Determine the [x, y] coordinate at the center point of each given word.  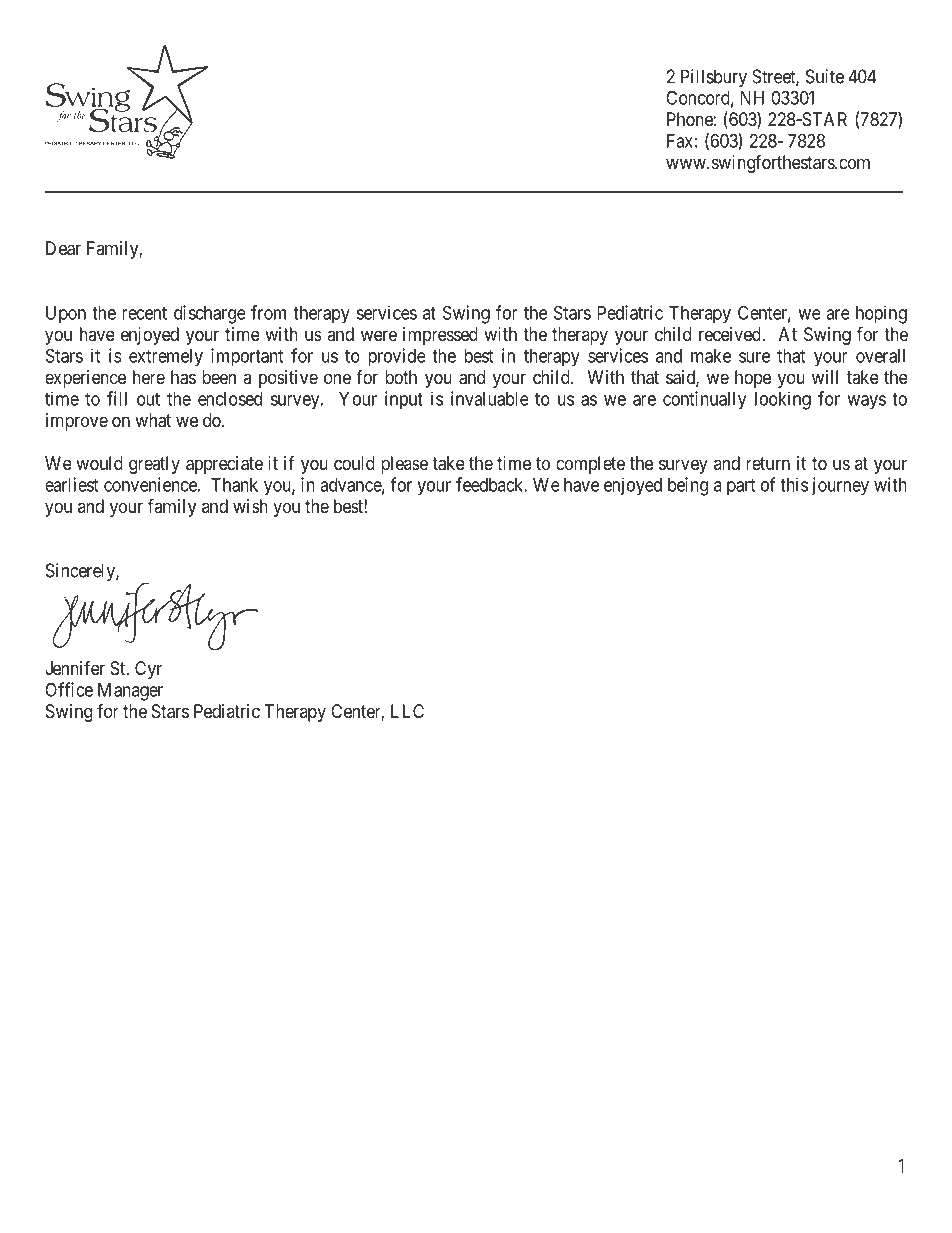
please [405, 465]
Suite [825, 76]
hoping [881, 314]
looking [783, 400]
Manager [130, 692]
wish [250, 506]
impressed [440, 336]
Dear [63, 248]
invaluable [490, 398]
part [741, 487]
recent [144, 313]
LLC [407, 711]
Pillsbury [714, 78]
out [148, 399]
